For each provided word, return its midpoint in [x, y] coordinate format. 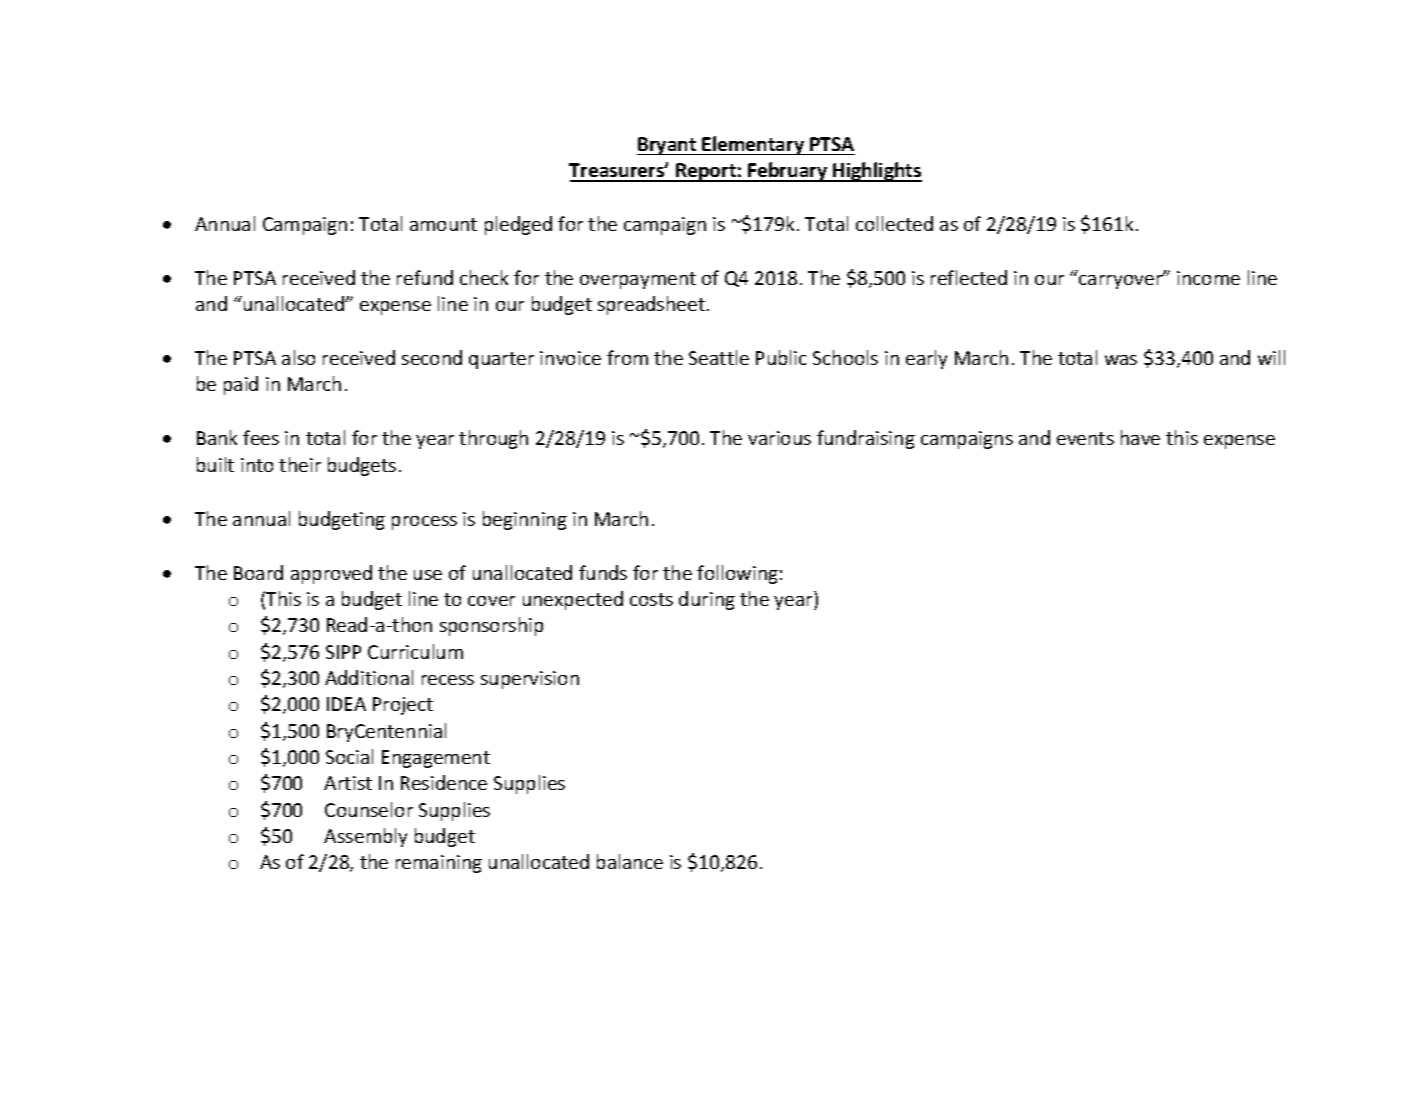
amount [443, 224]
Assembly [365, 837]
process [424, 523]
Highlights [877, 172]
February [788, 172]
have [1140, 437]
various [779, 438]
